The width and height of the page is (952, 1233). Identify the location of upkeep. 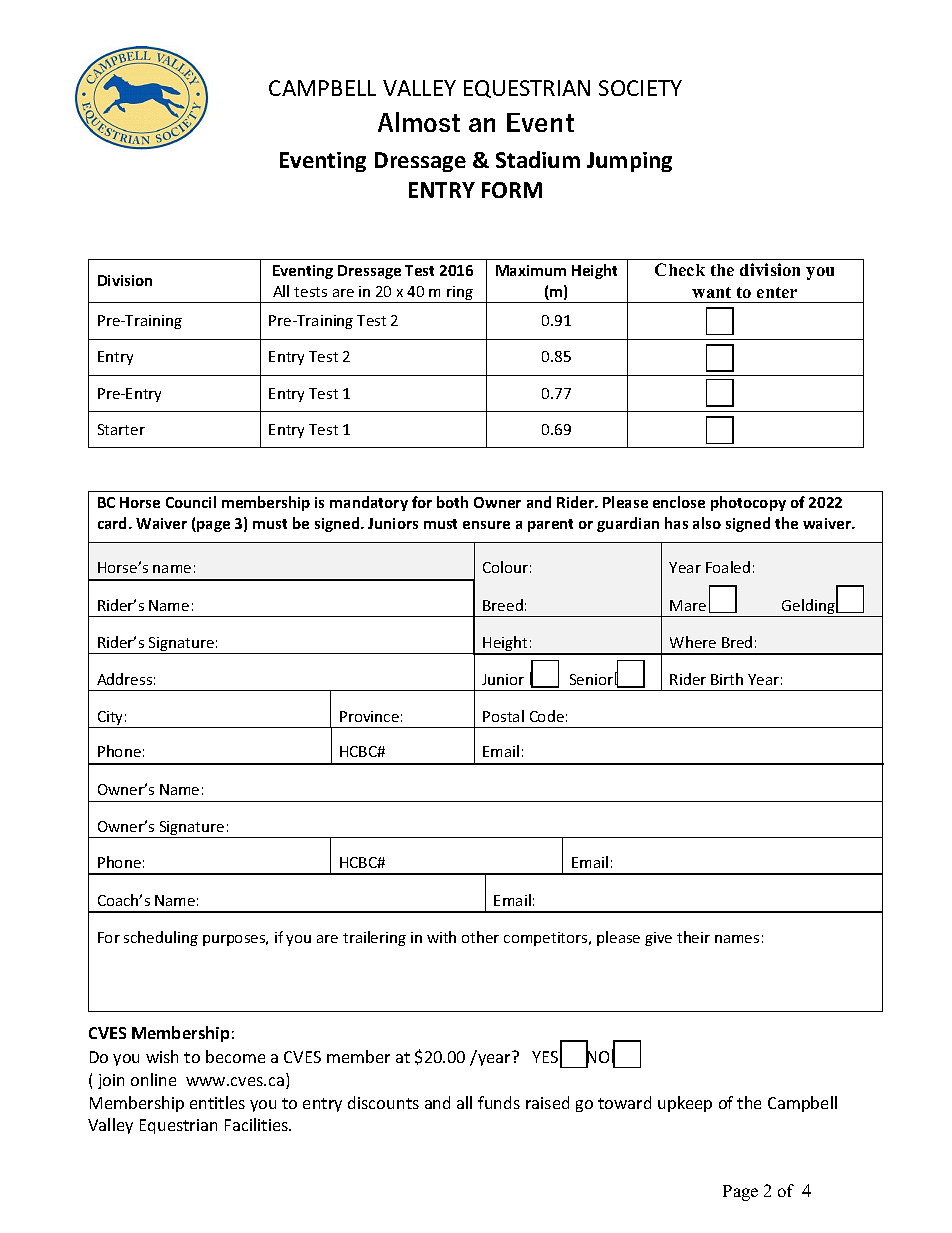
(685, 1104).
